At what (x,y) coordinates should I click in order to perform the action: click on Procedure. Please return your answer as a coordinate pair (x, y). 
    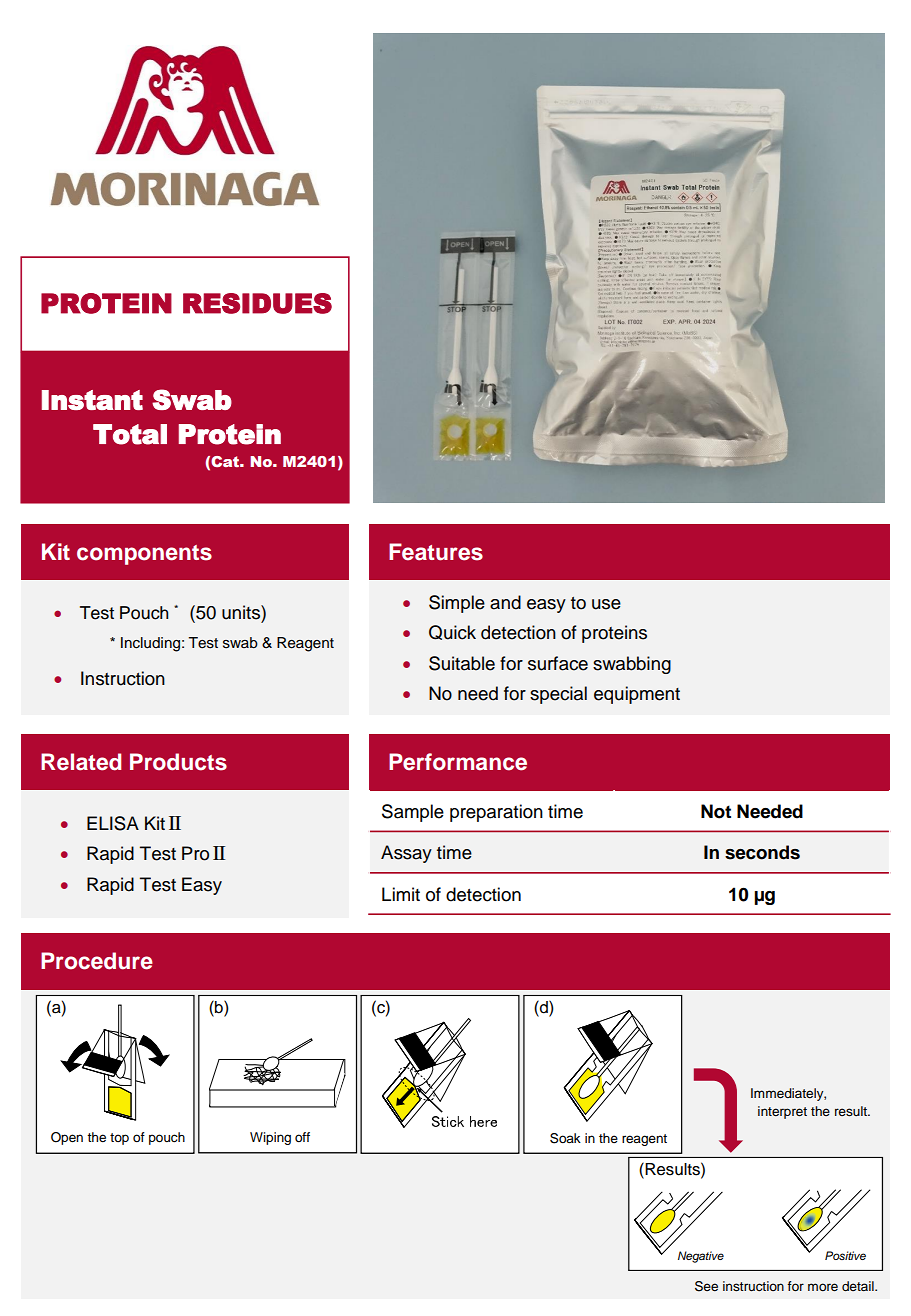
    Looking at the image, I should click on (97, 961).
